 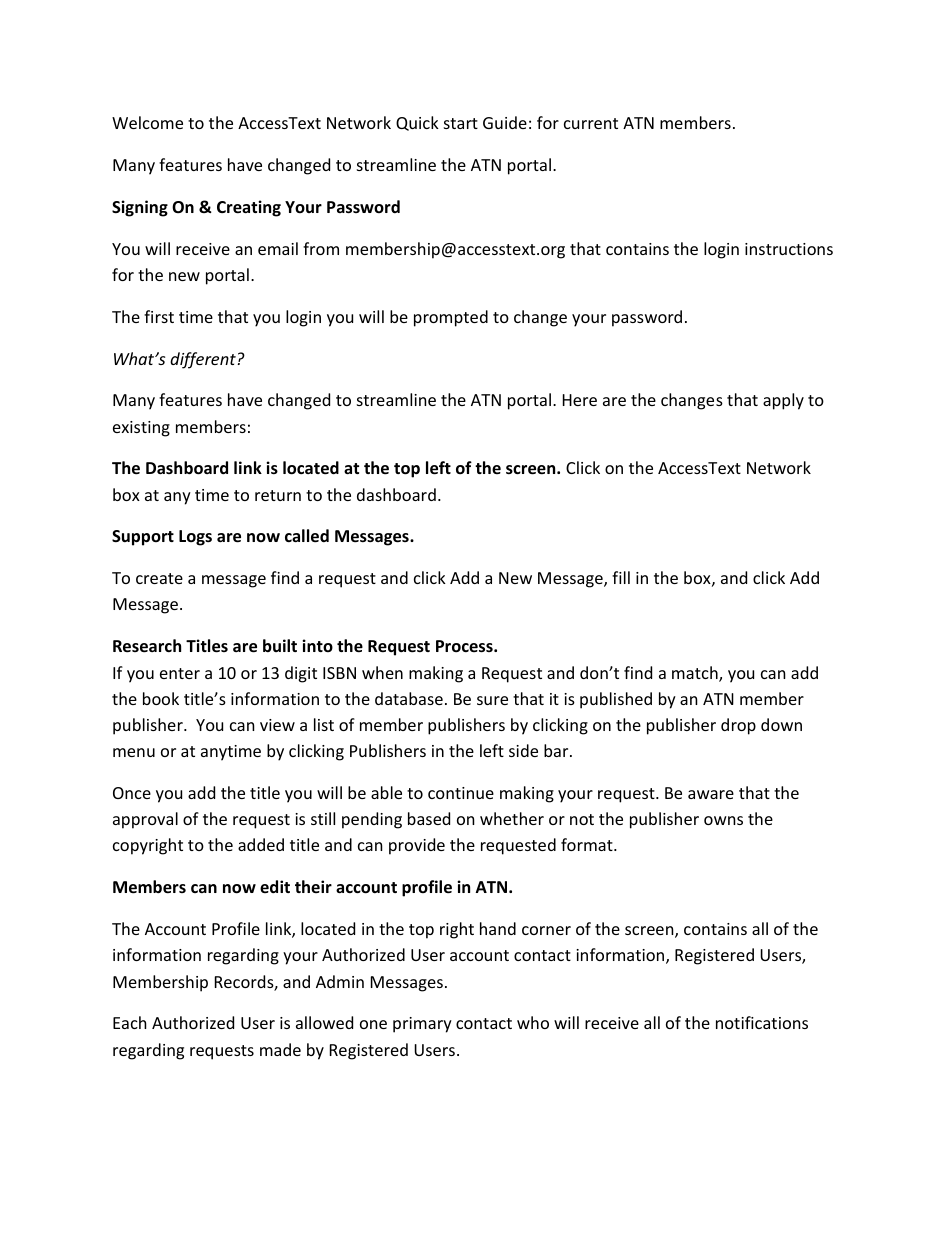 What do you see at coordinates (762, 1022) in the screenshot?
I see `notifications` at bounding box center [762, 1022].
